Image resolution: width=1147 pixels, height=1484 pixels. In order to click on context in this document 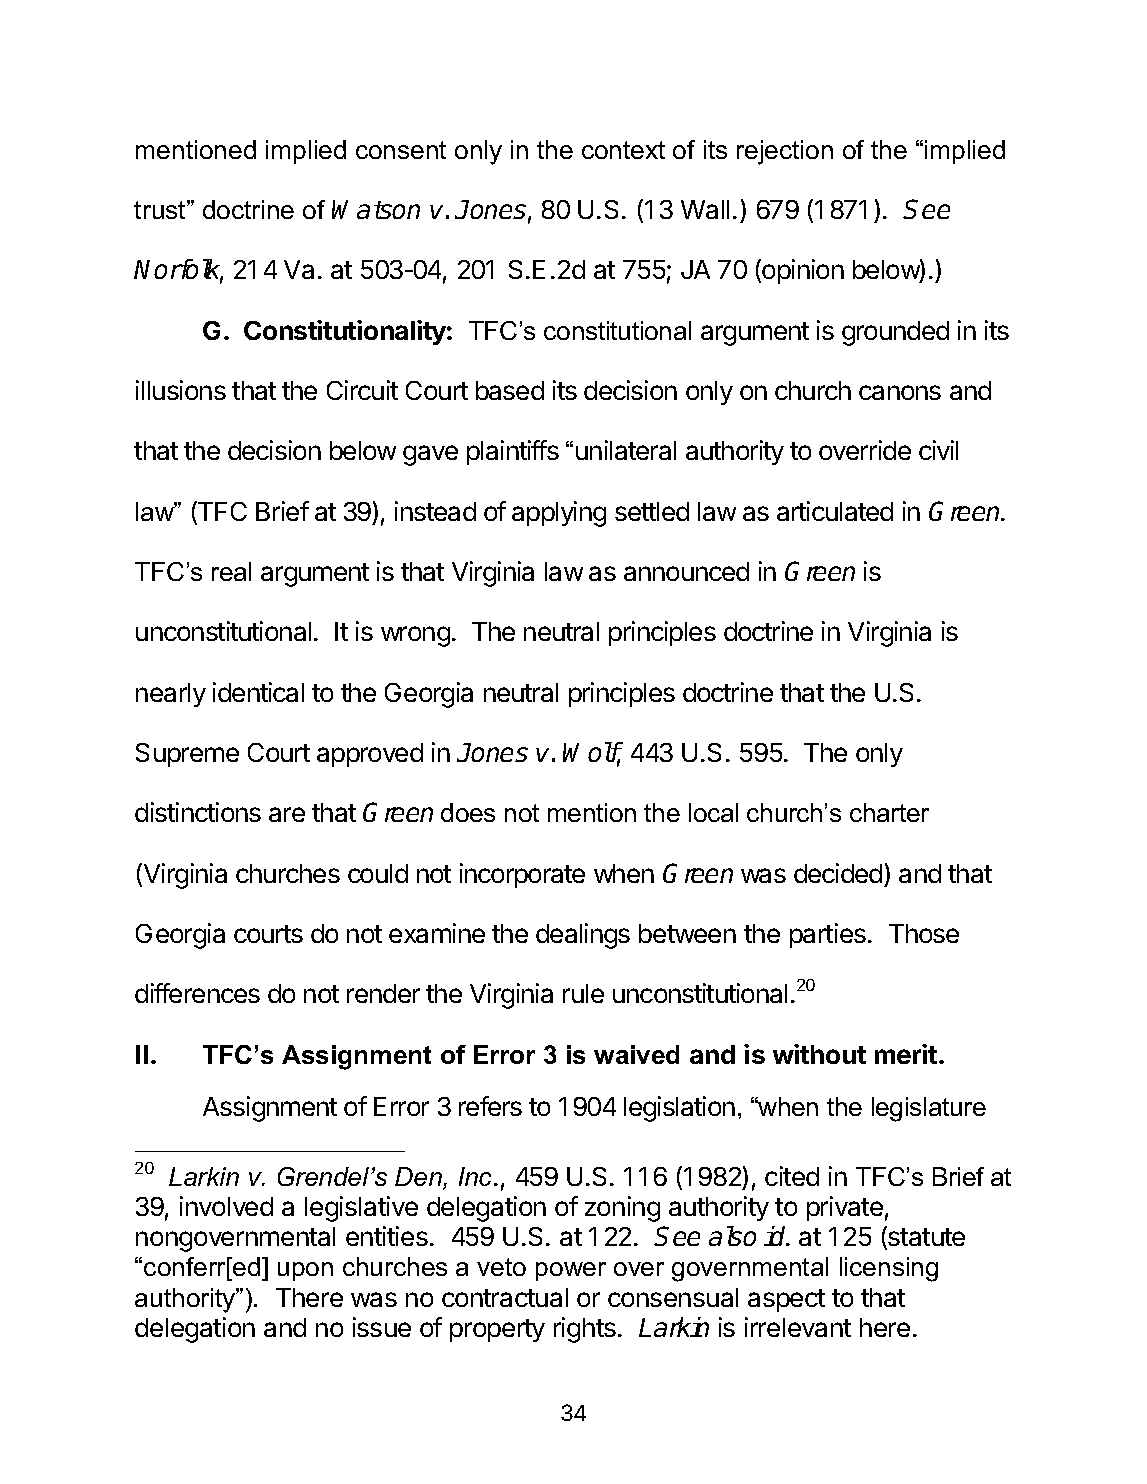, I will do `click(623, 150)`.
